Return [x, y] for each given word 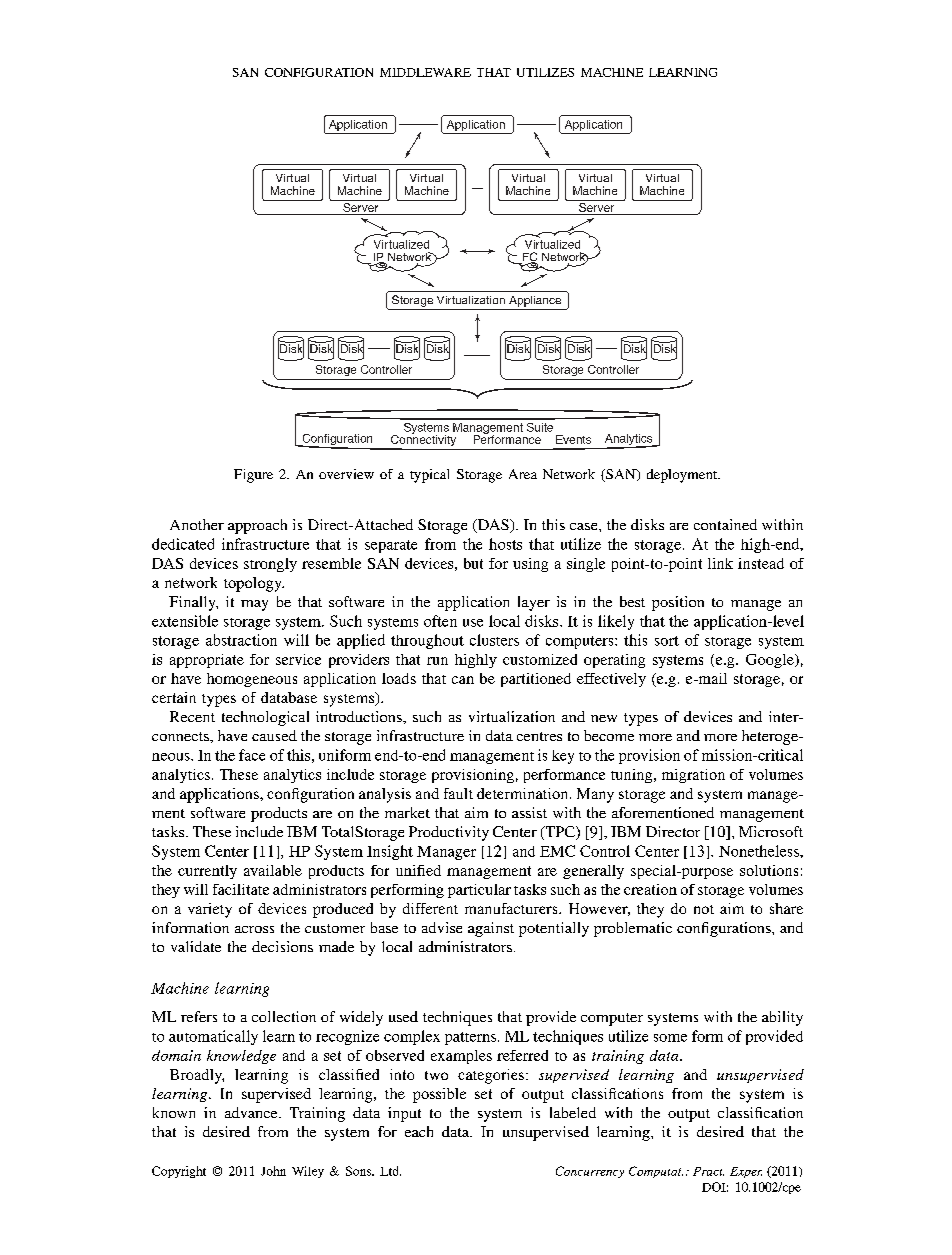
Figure [253, 476]
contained [725, 524]
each [419, 1131]
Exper [746, 1172]
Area [523, 474]
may [254, 605]
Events [573, 439]
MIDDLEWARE [425, 72]
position [678, 603]
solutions [769, 870]
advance [252, 1112]
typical [429, 476]
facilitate [241, 889]
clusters [494, 640]
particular [479, 891]
